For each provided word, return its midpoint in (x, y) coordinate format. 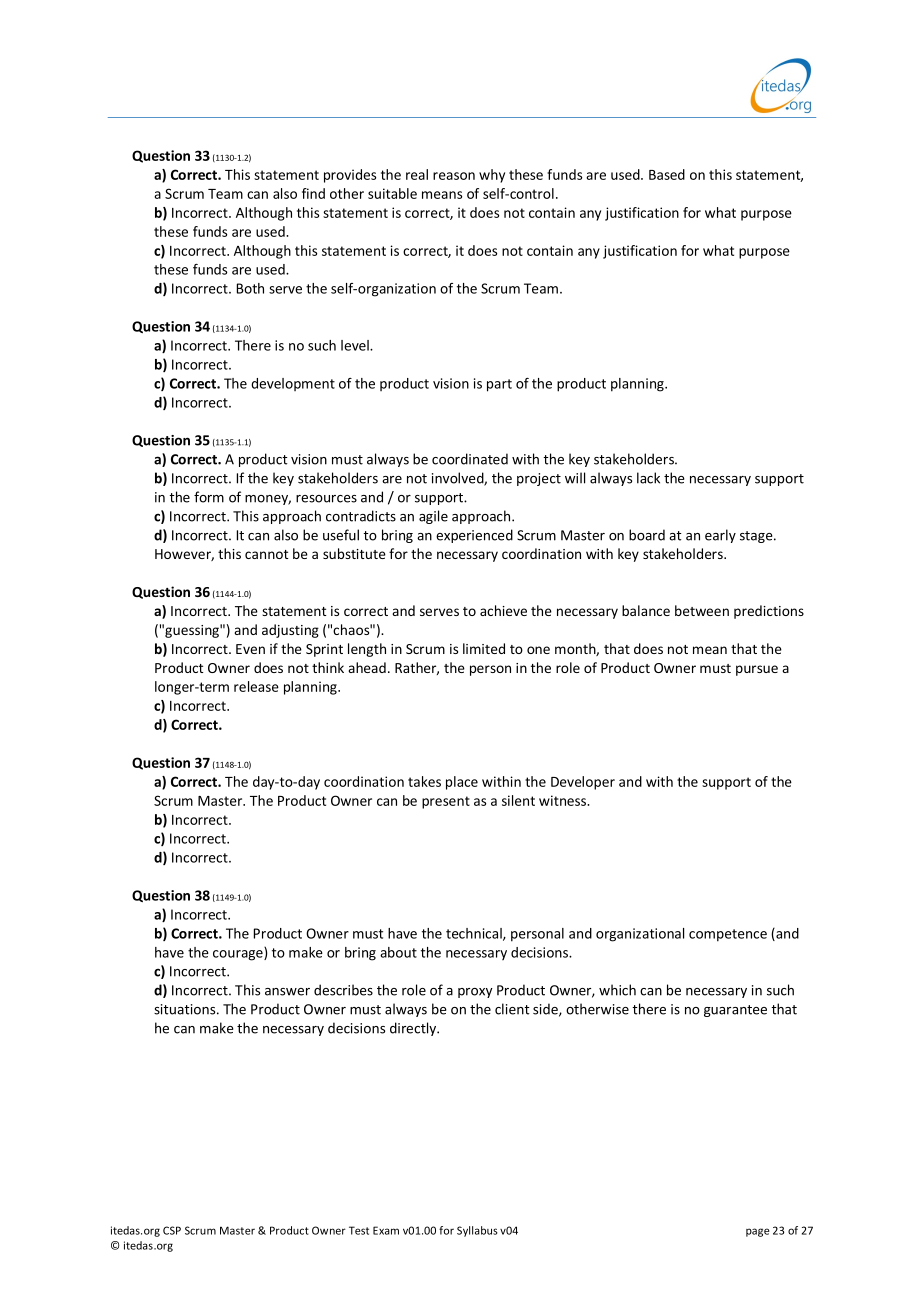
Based (667, 174)
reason (454, 176)
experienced (474, 536)
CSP (172, 1230)
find (313, 193)
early (720, 536)
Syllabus (477, 1231)
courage (239, 955)
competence (728, 935)
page (757, 1232)
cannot (267, 554)
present (446, 802)
